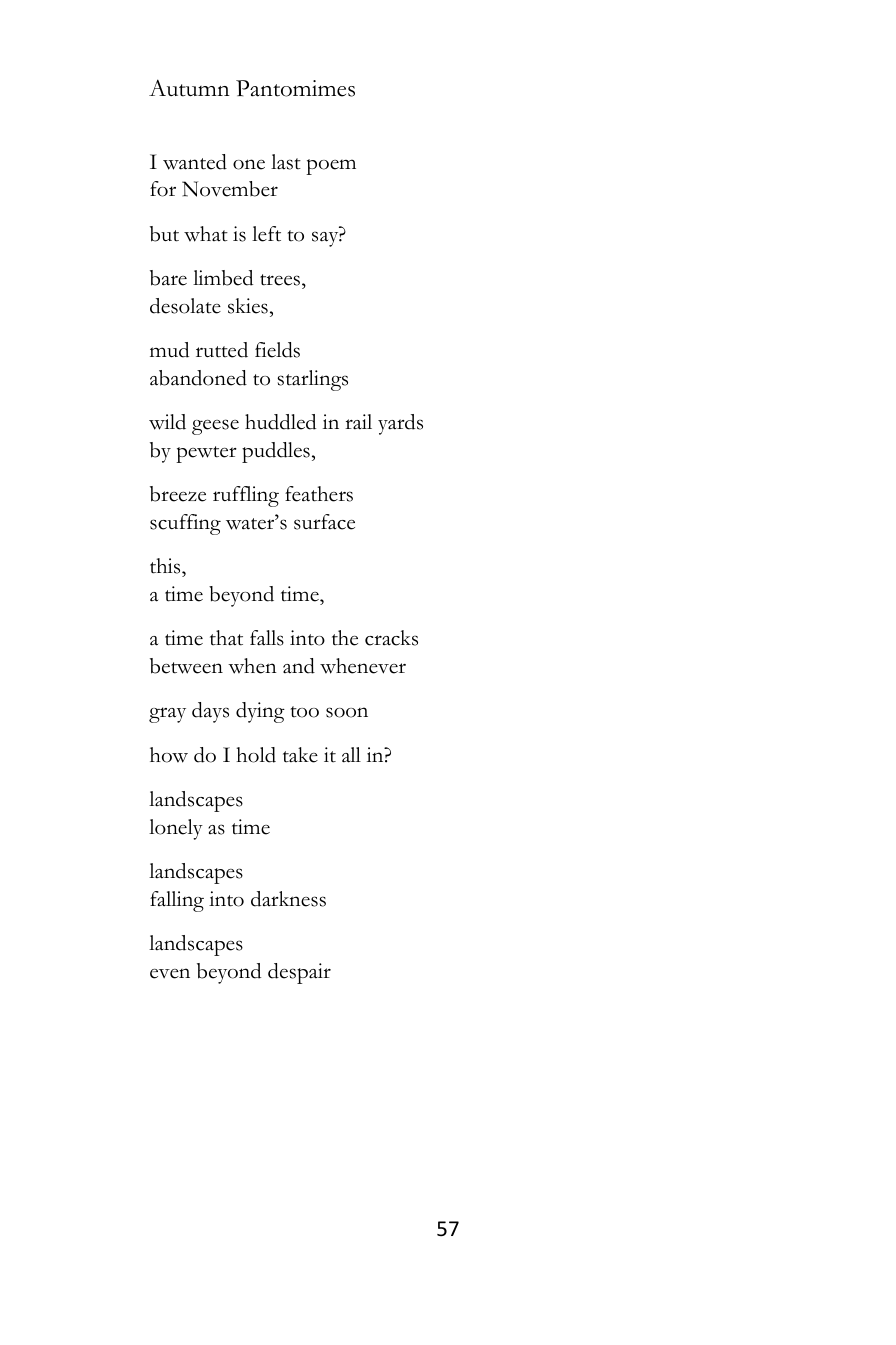  What do you see at coordinates (246, 496) in the screenshot?
I see `ruffling` at bounding box center [246, 496].
